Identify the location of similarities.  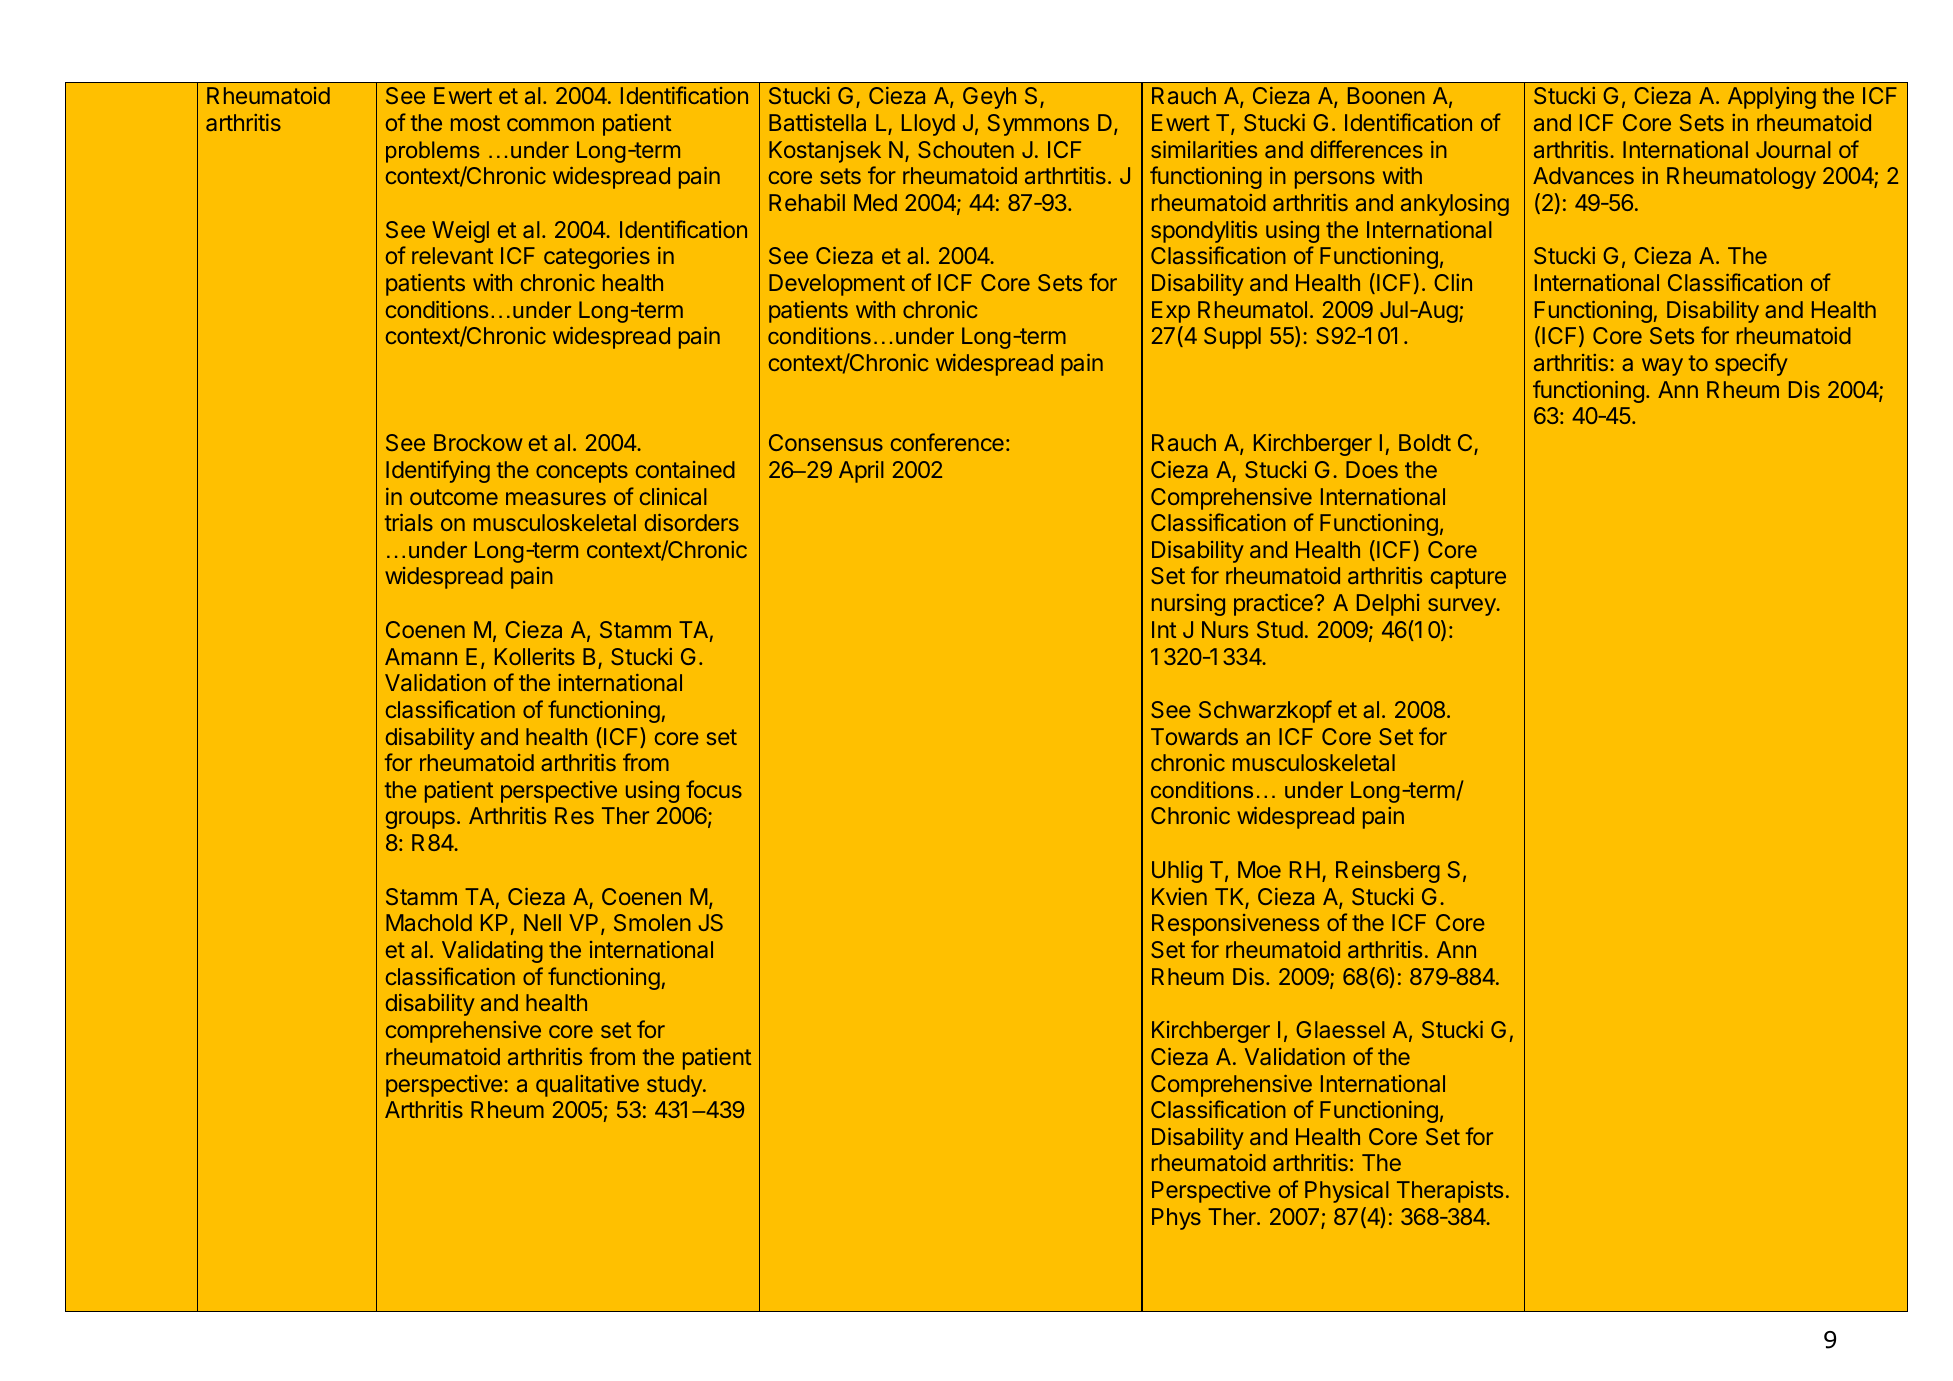
(1204, 149).
